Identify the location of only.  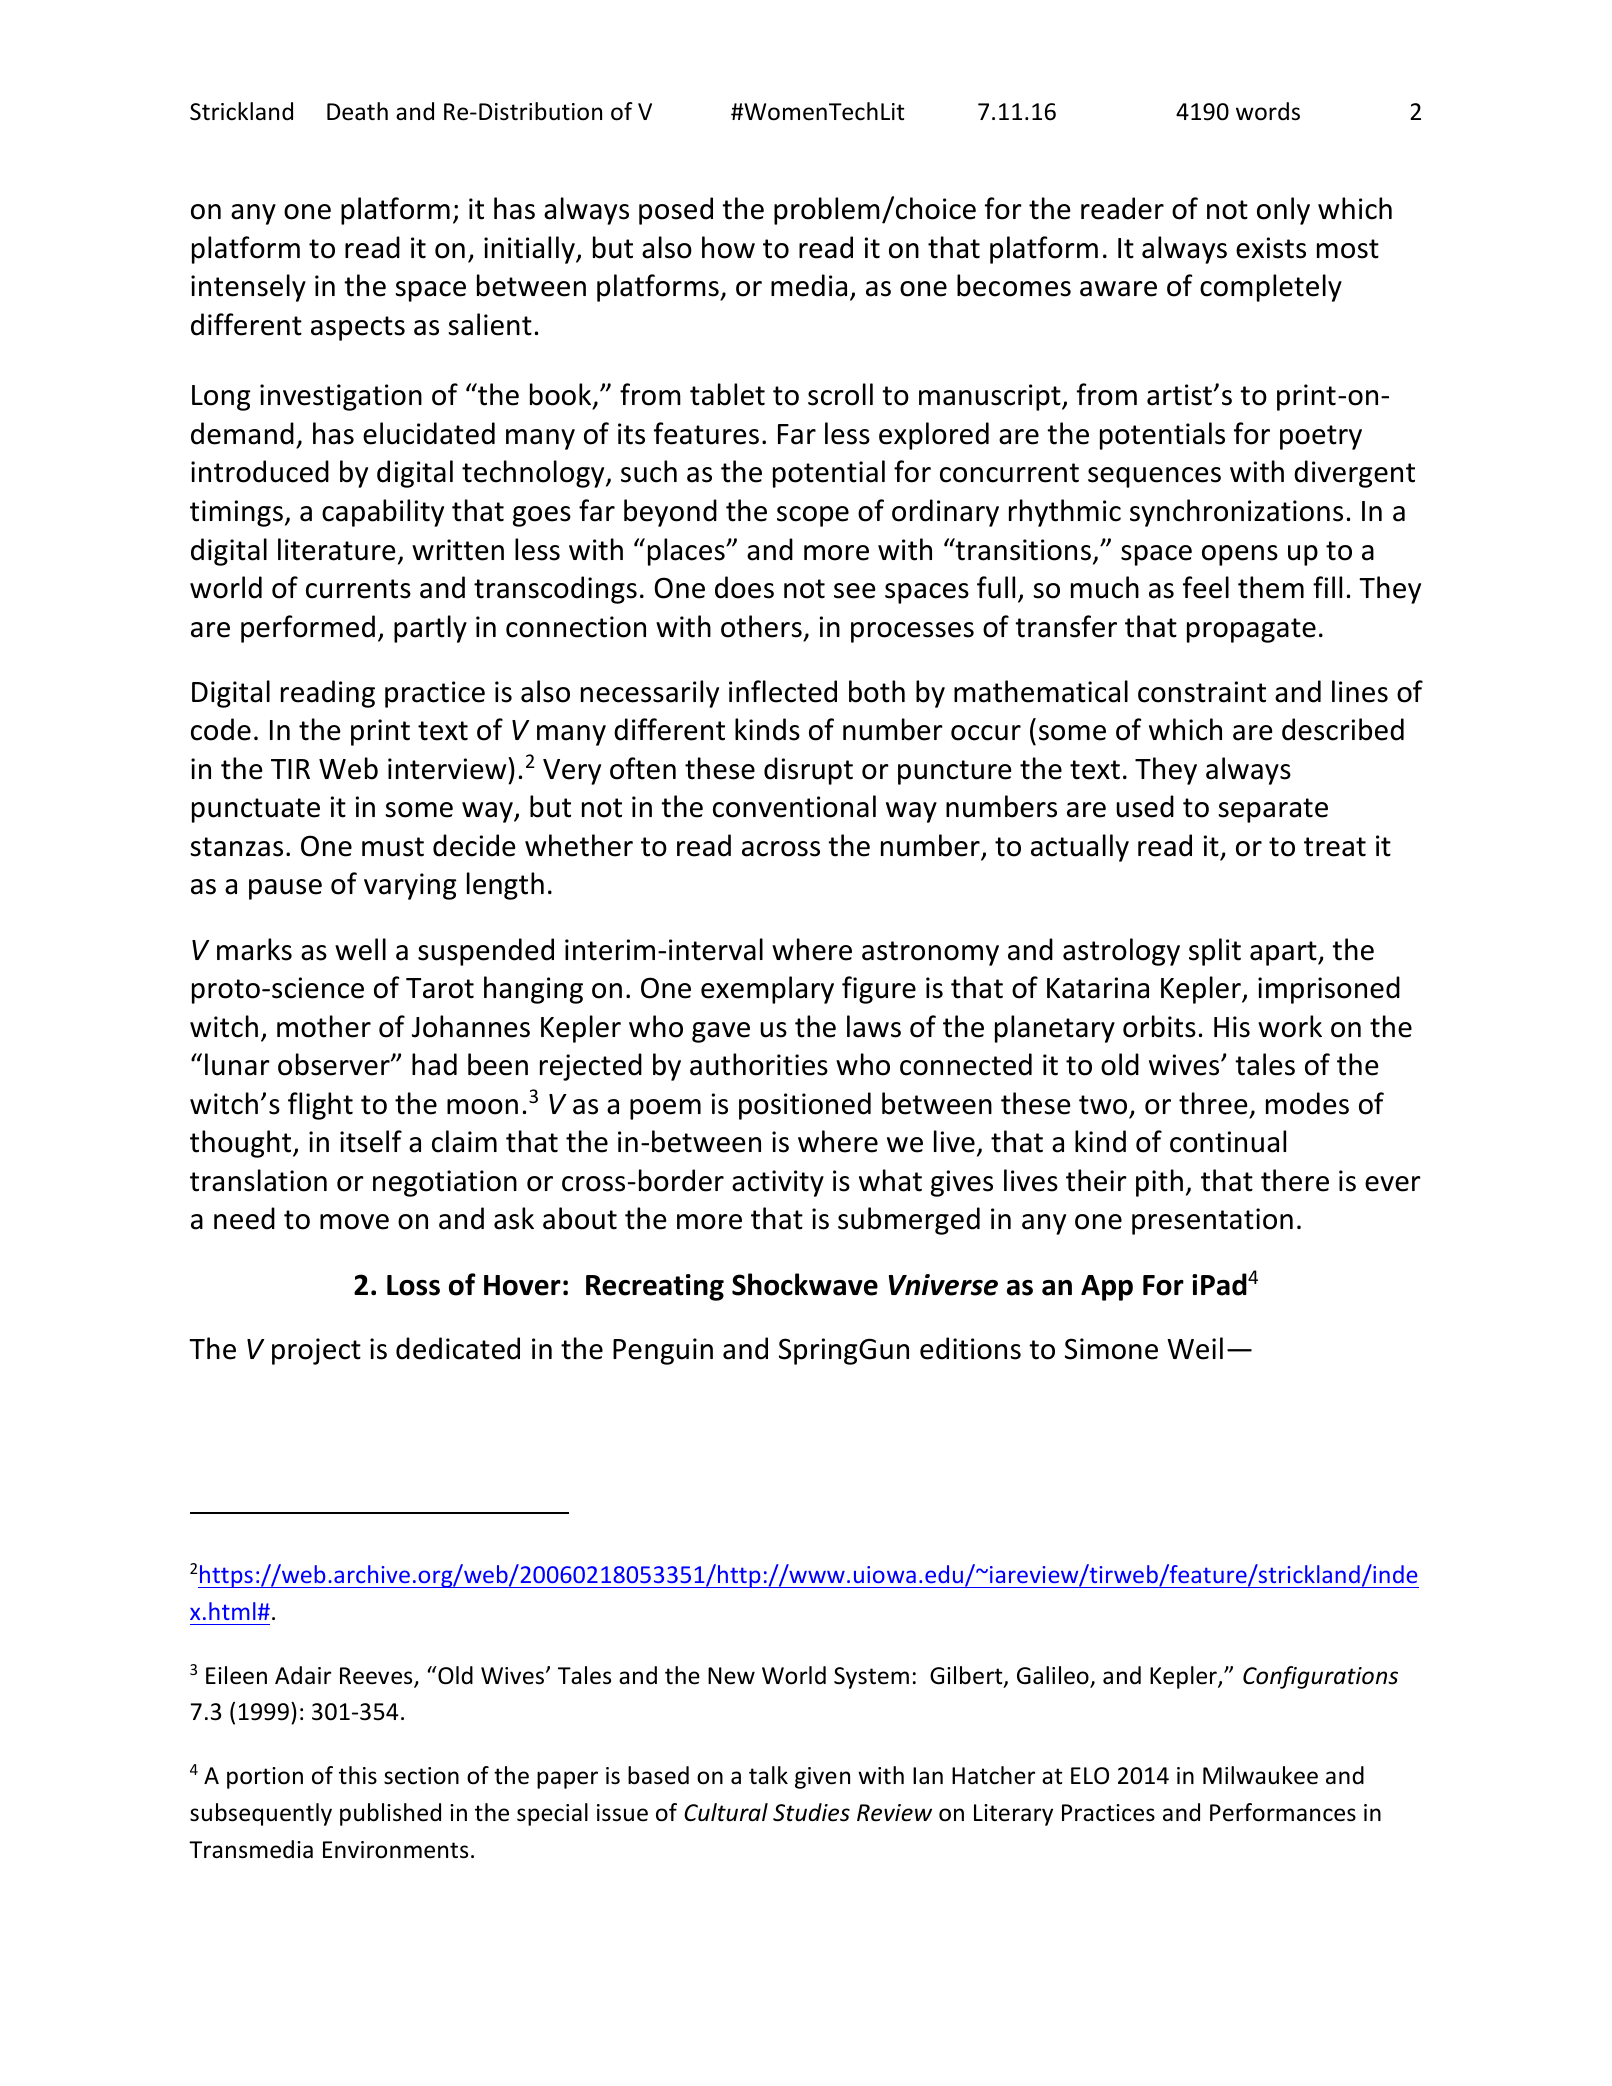
(1283, 211).
